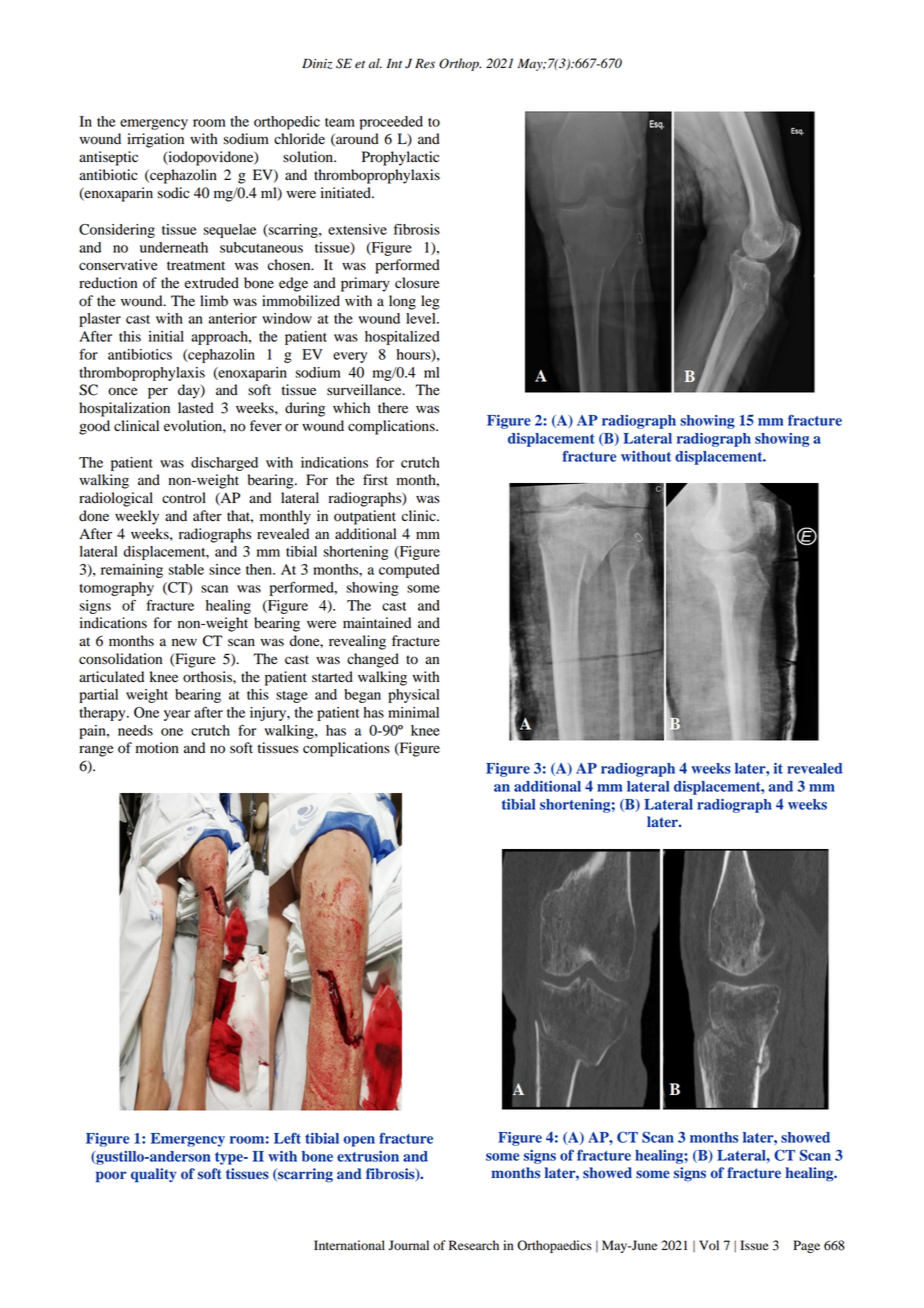 This screenshot has height=1308, width=924. I want to click on Page, so click(807, 1246).
